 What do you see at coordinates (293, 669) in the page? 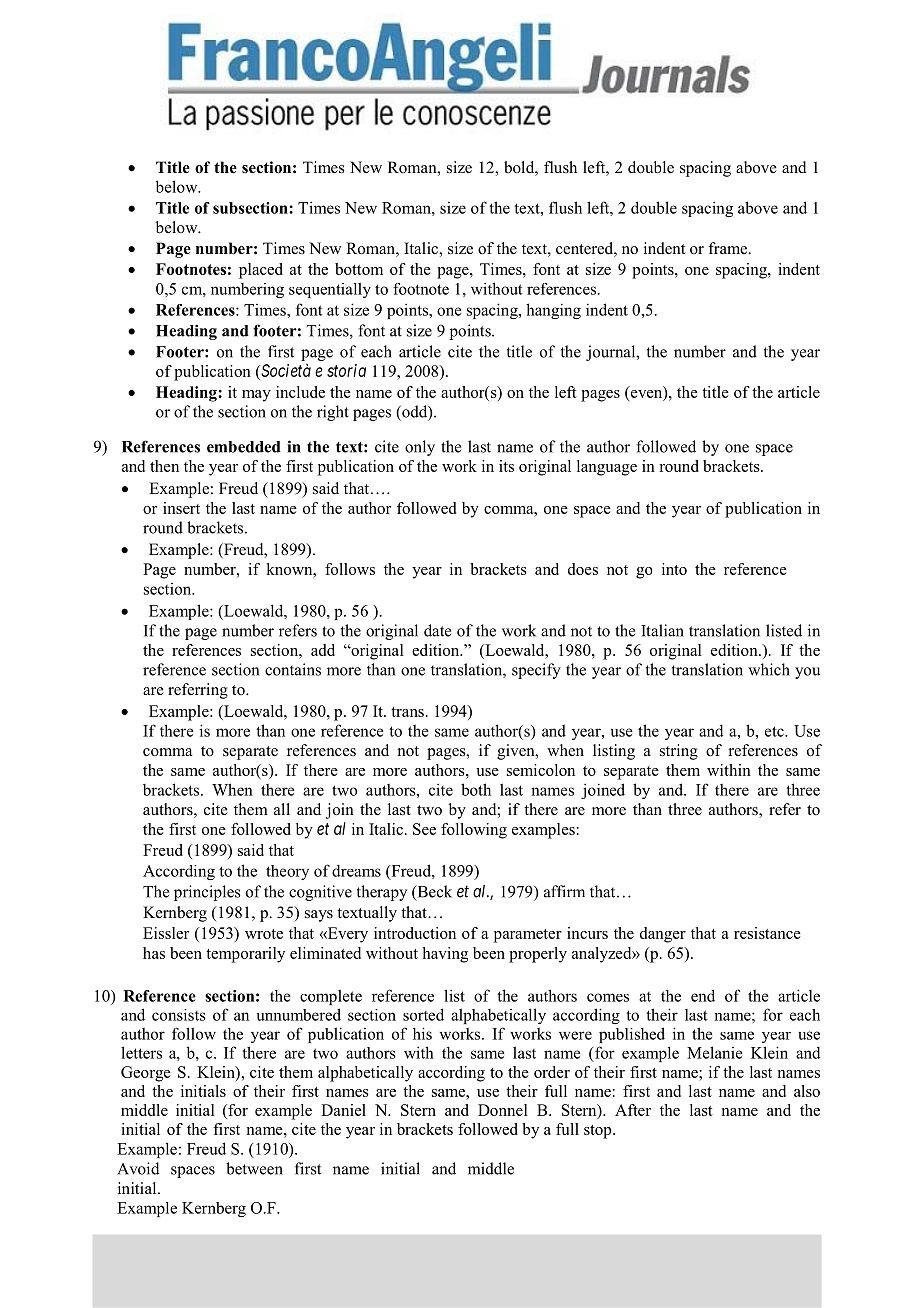
I see `contains` at bounding box center [293, 669].
